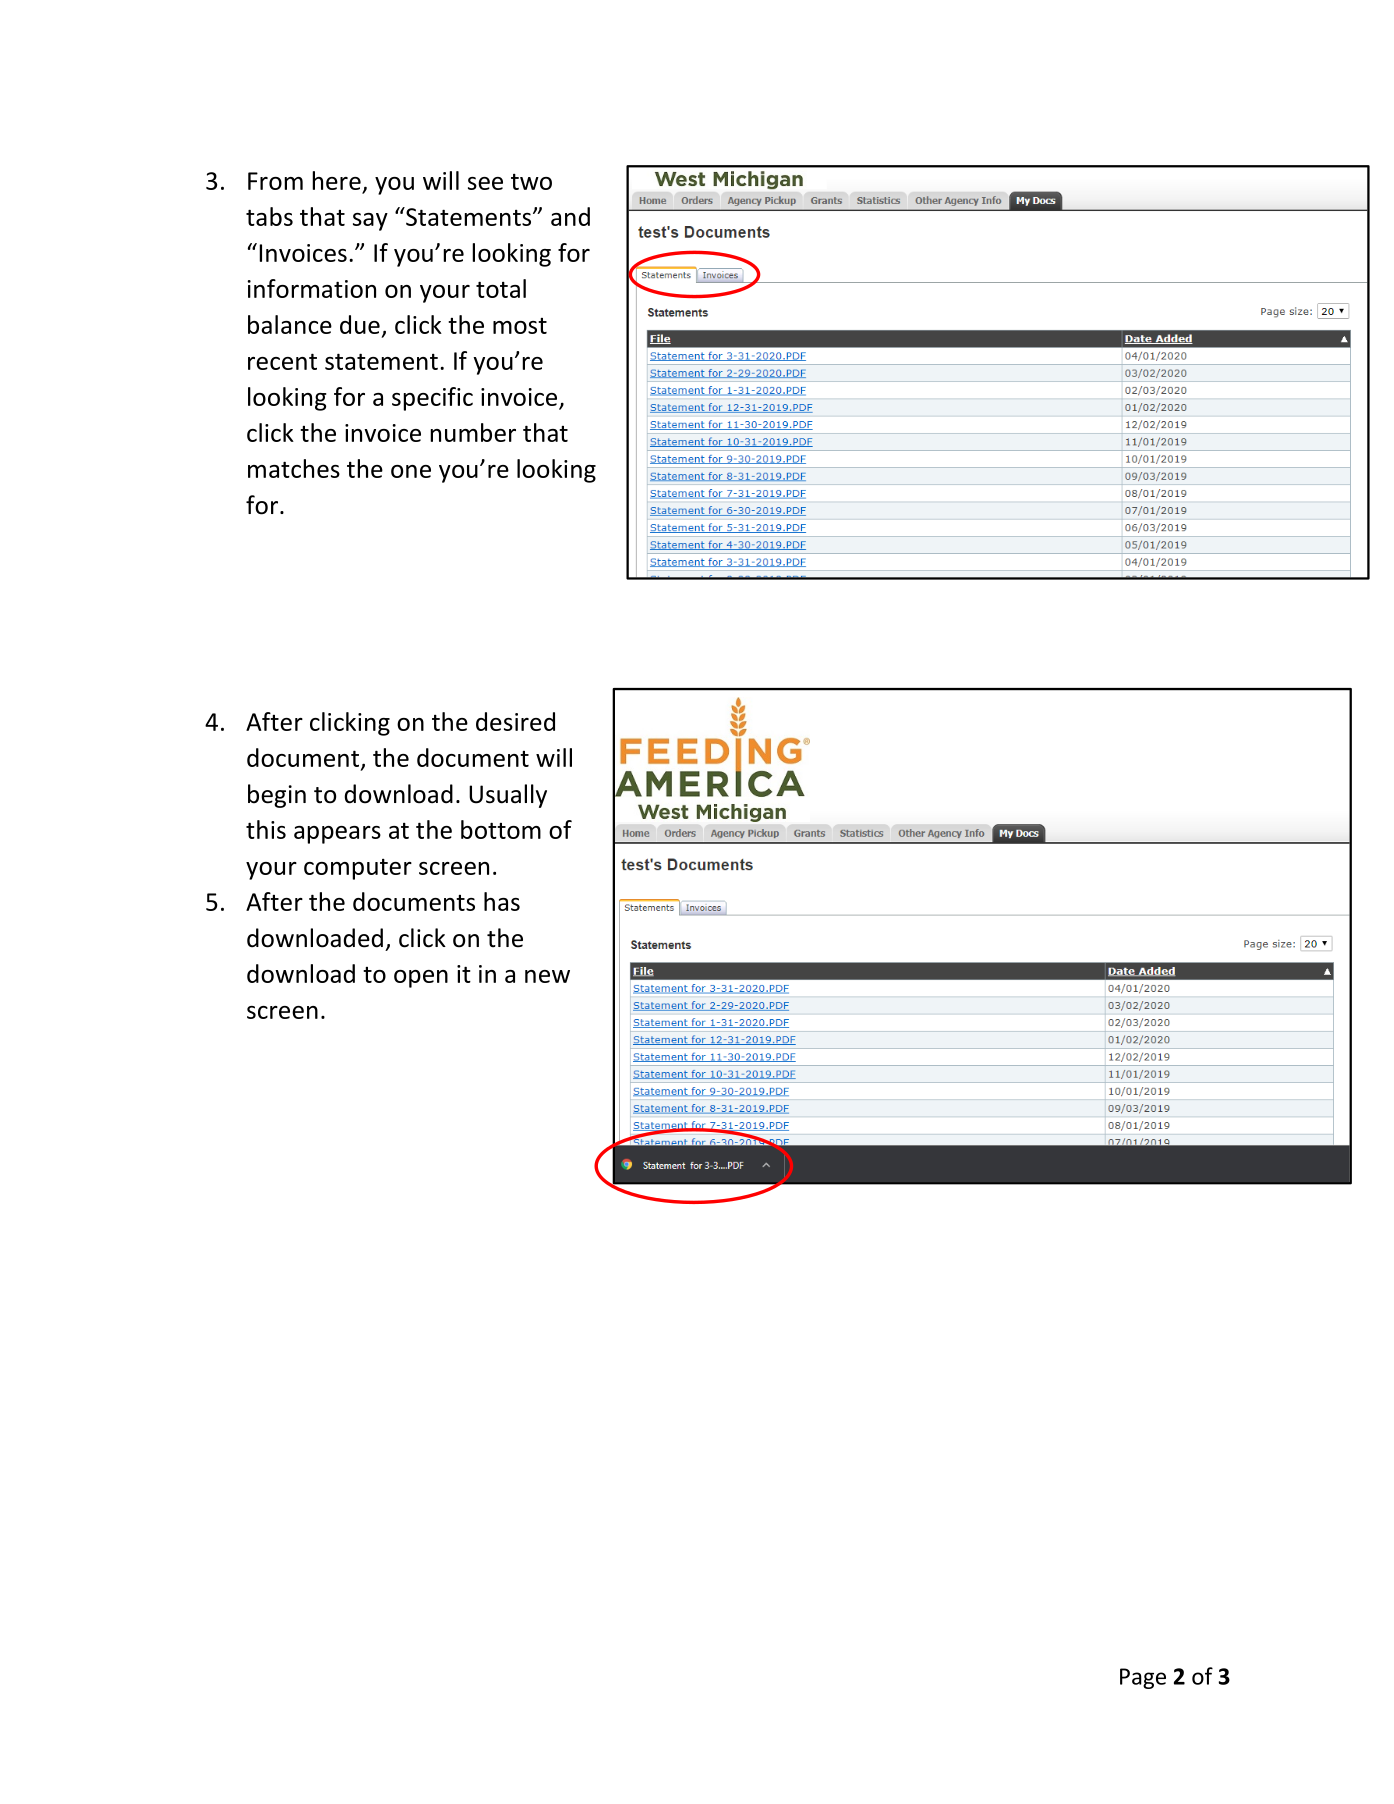 This screenshot has height=1804, width=1394. Describe the element at coordinates (502, 901) in the screenshot. I see `has` at that location.
